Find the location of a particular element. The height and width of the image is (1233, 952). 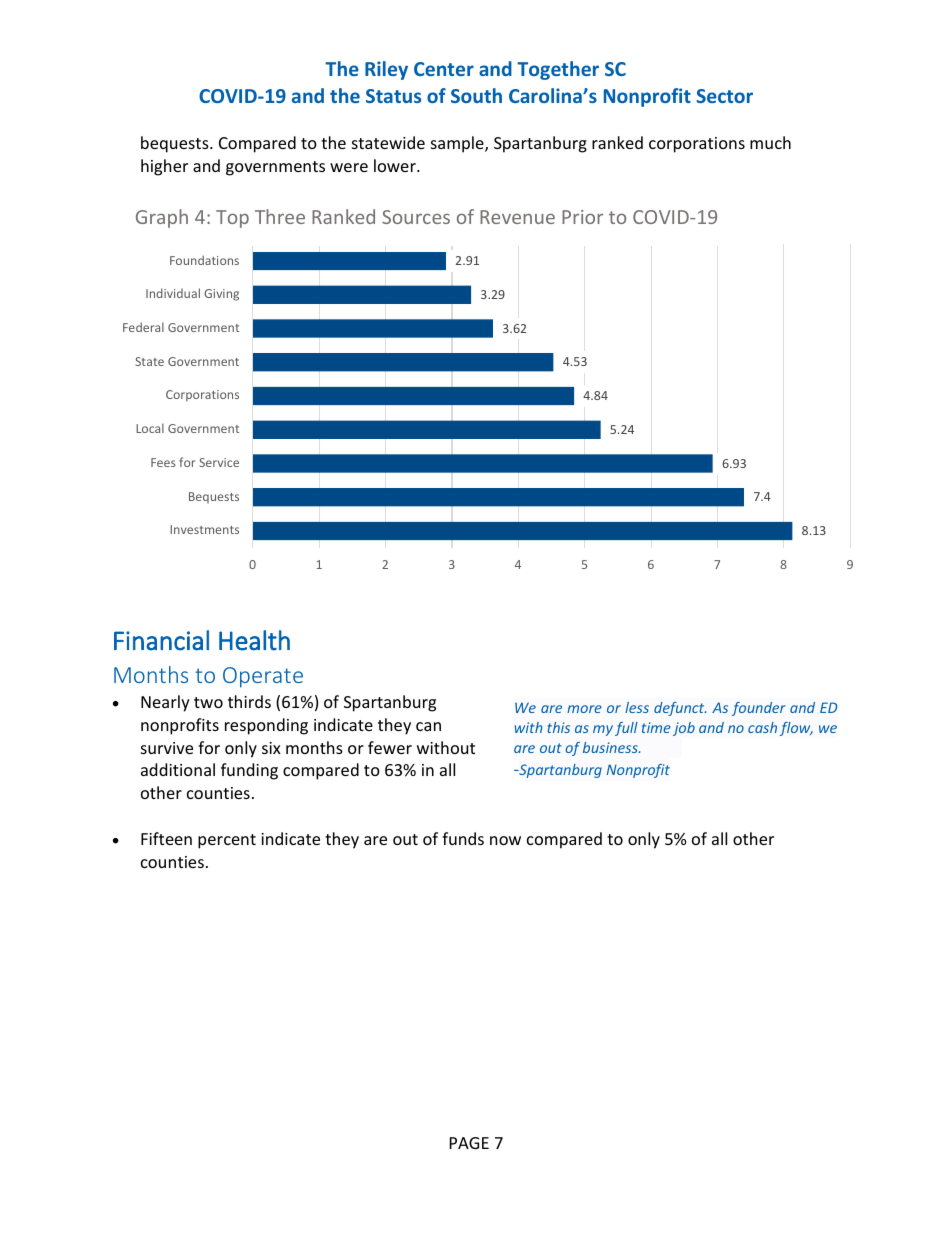

PAGE is located at coordinates (469, 1143).
